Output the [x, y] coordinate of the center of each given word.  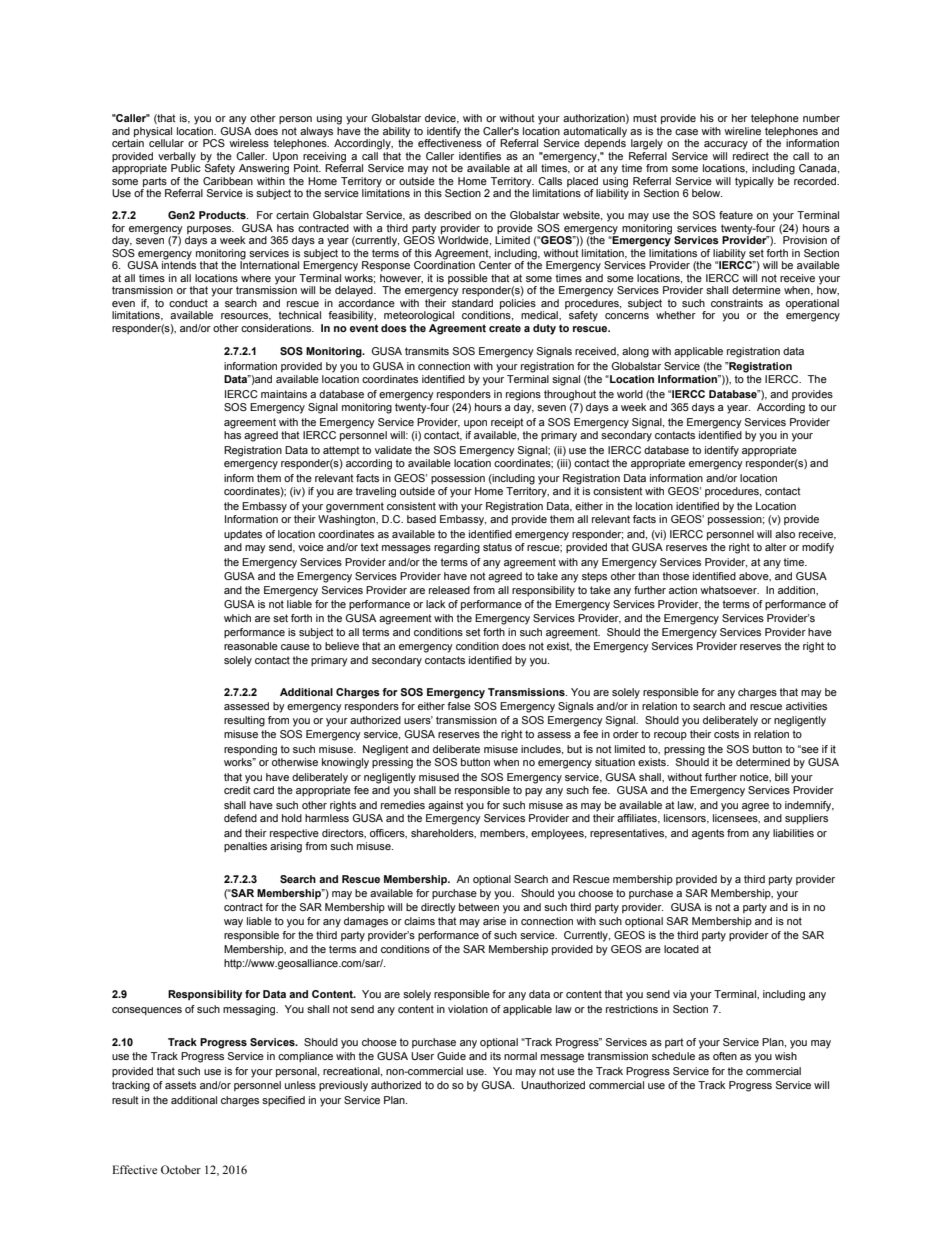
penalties [245, 847]
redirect [751, 156]
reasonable [251, 646]
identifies [480, 156]
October [181, 1169]
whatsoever [729, 590]
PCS [214, 143]
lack [436, 604]
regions [523, 395]
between [479, 907]
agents [708, 834]
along [635, 352]
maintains [284, 394]
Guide [451, 1056]
